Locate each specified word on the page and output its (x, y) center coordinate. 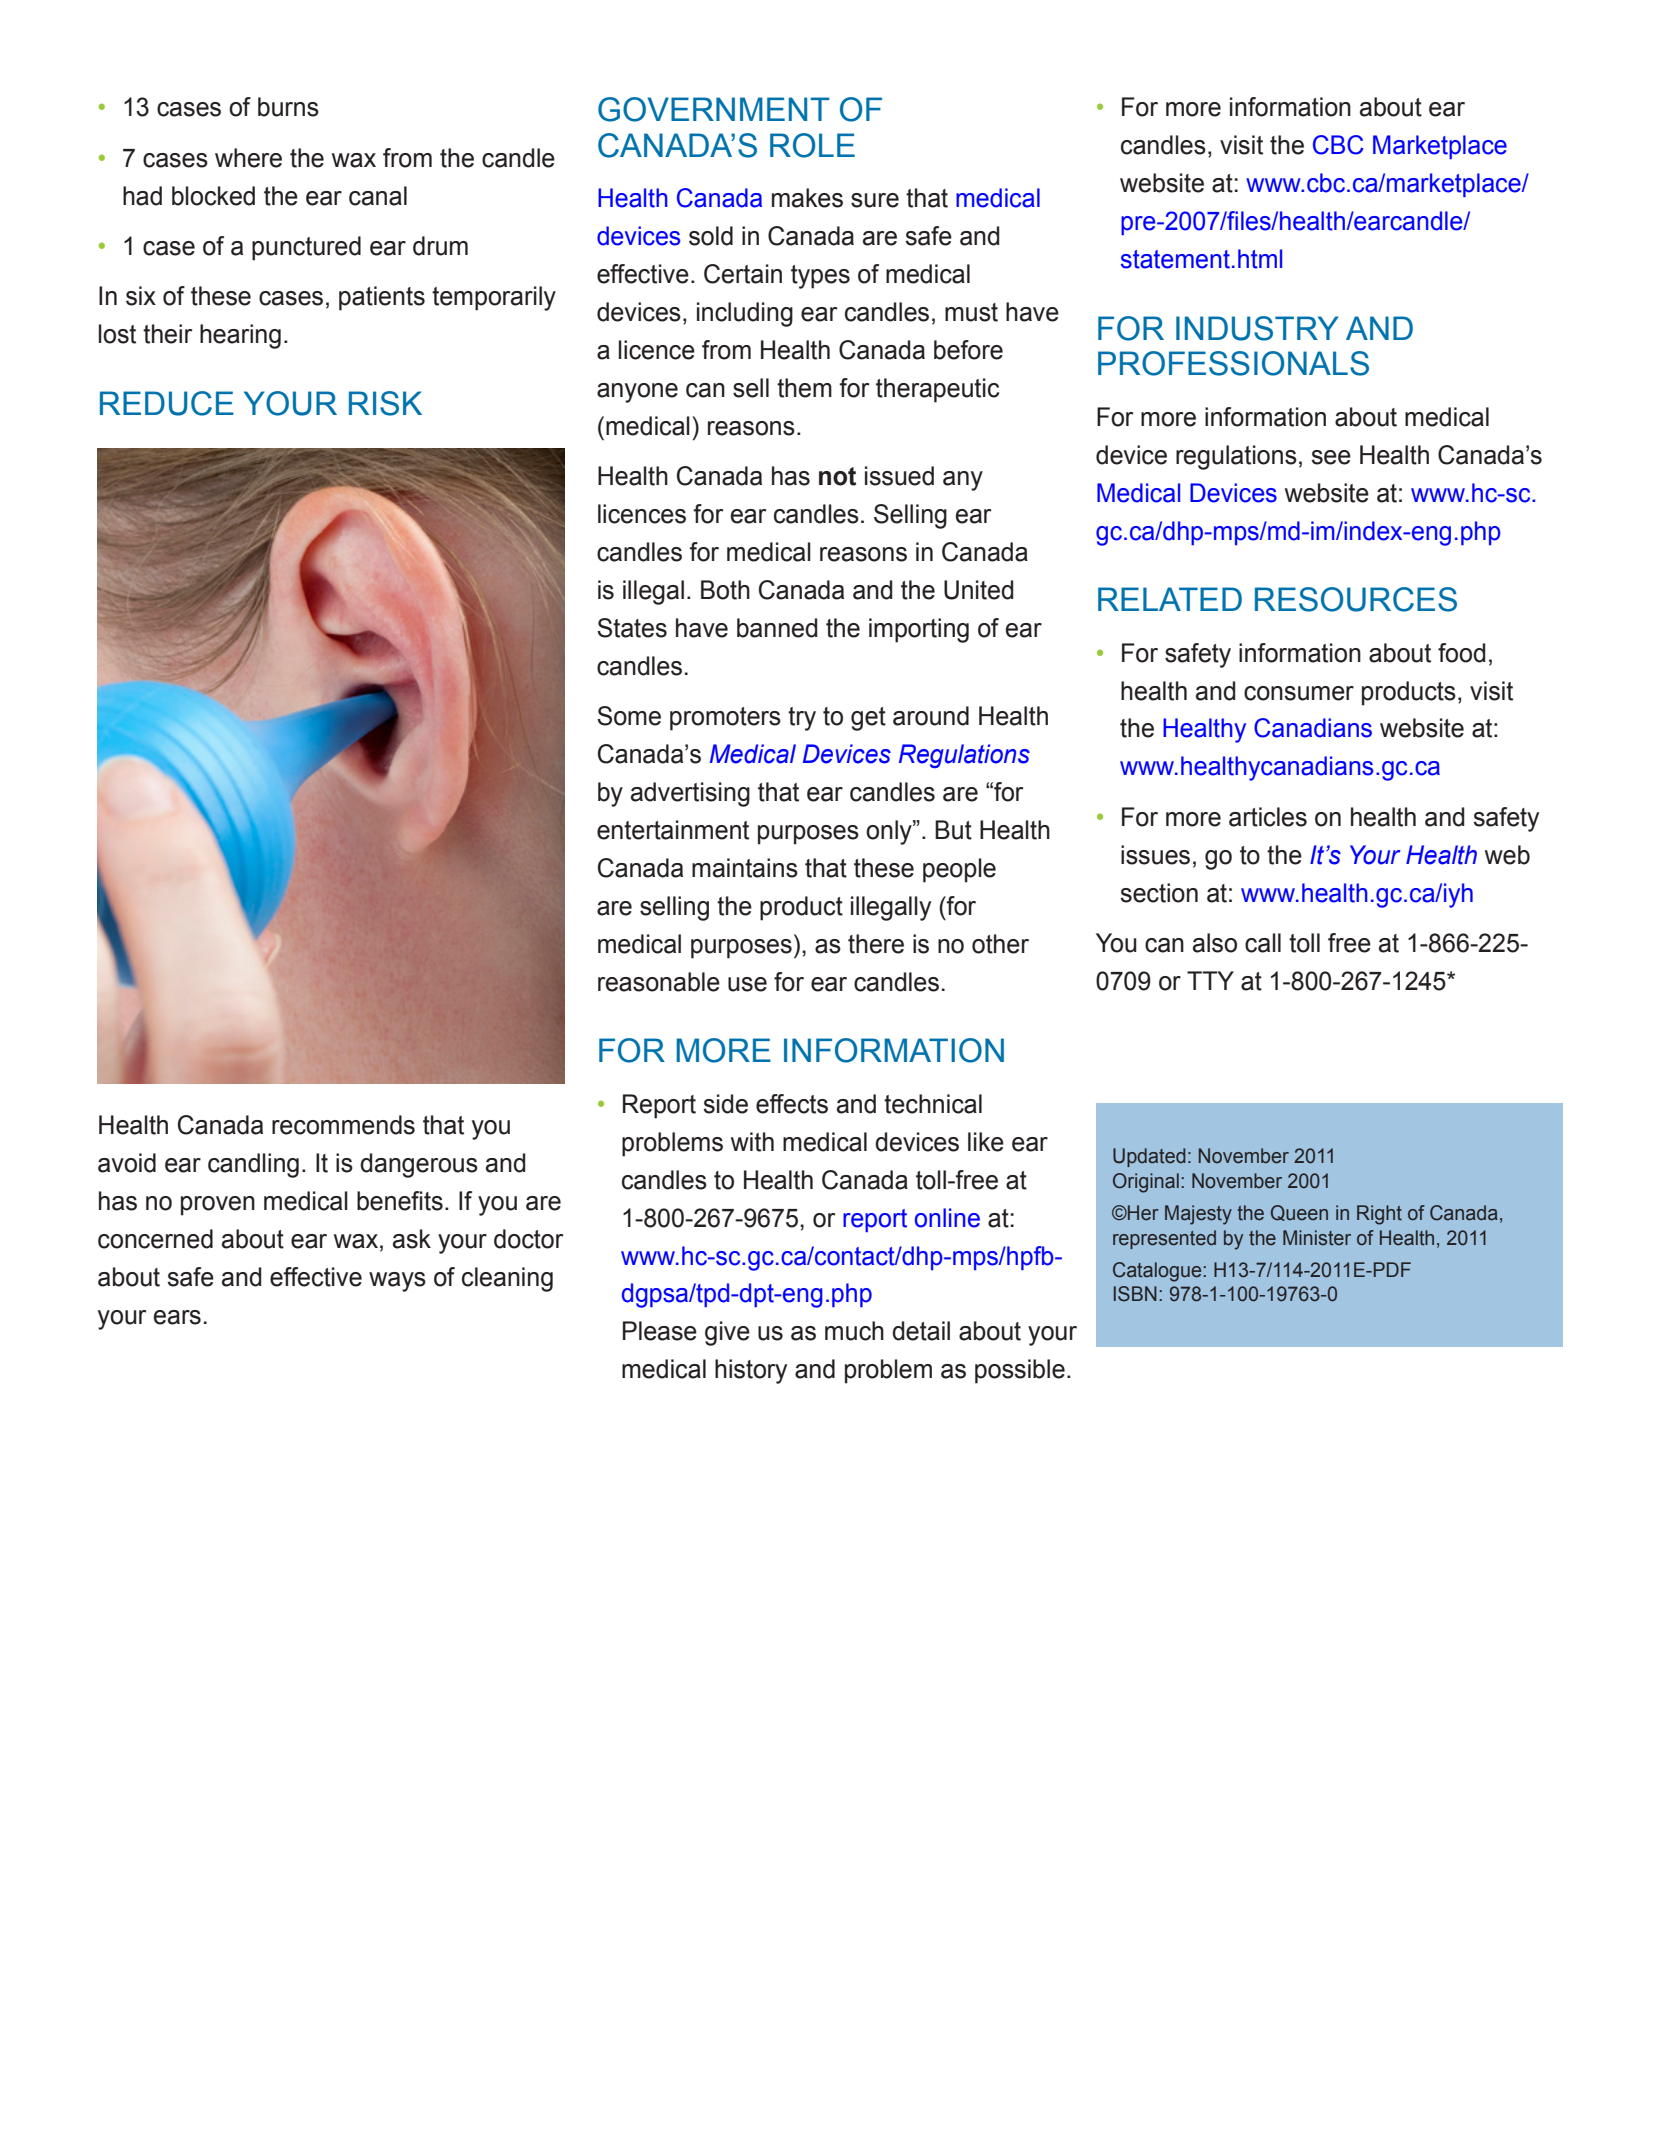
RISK (385, 403)
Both (725, 590)
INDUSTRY (1257, 328)
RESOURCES (1356, 599)
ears (177, 1317)
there (876, 944)
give (727, 1333)
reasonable (659, 982)
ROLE (812, 145)
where (248, 158)
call (1263, 943)
